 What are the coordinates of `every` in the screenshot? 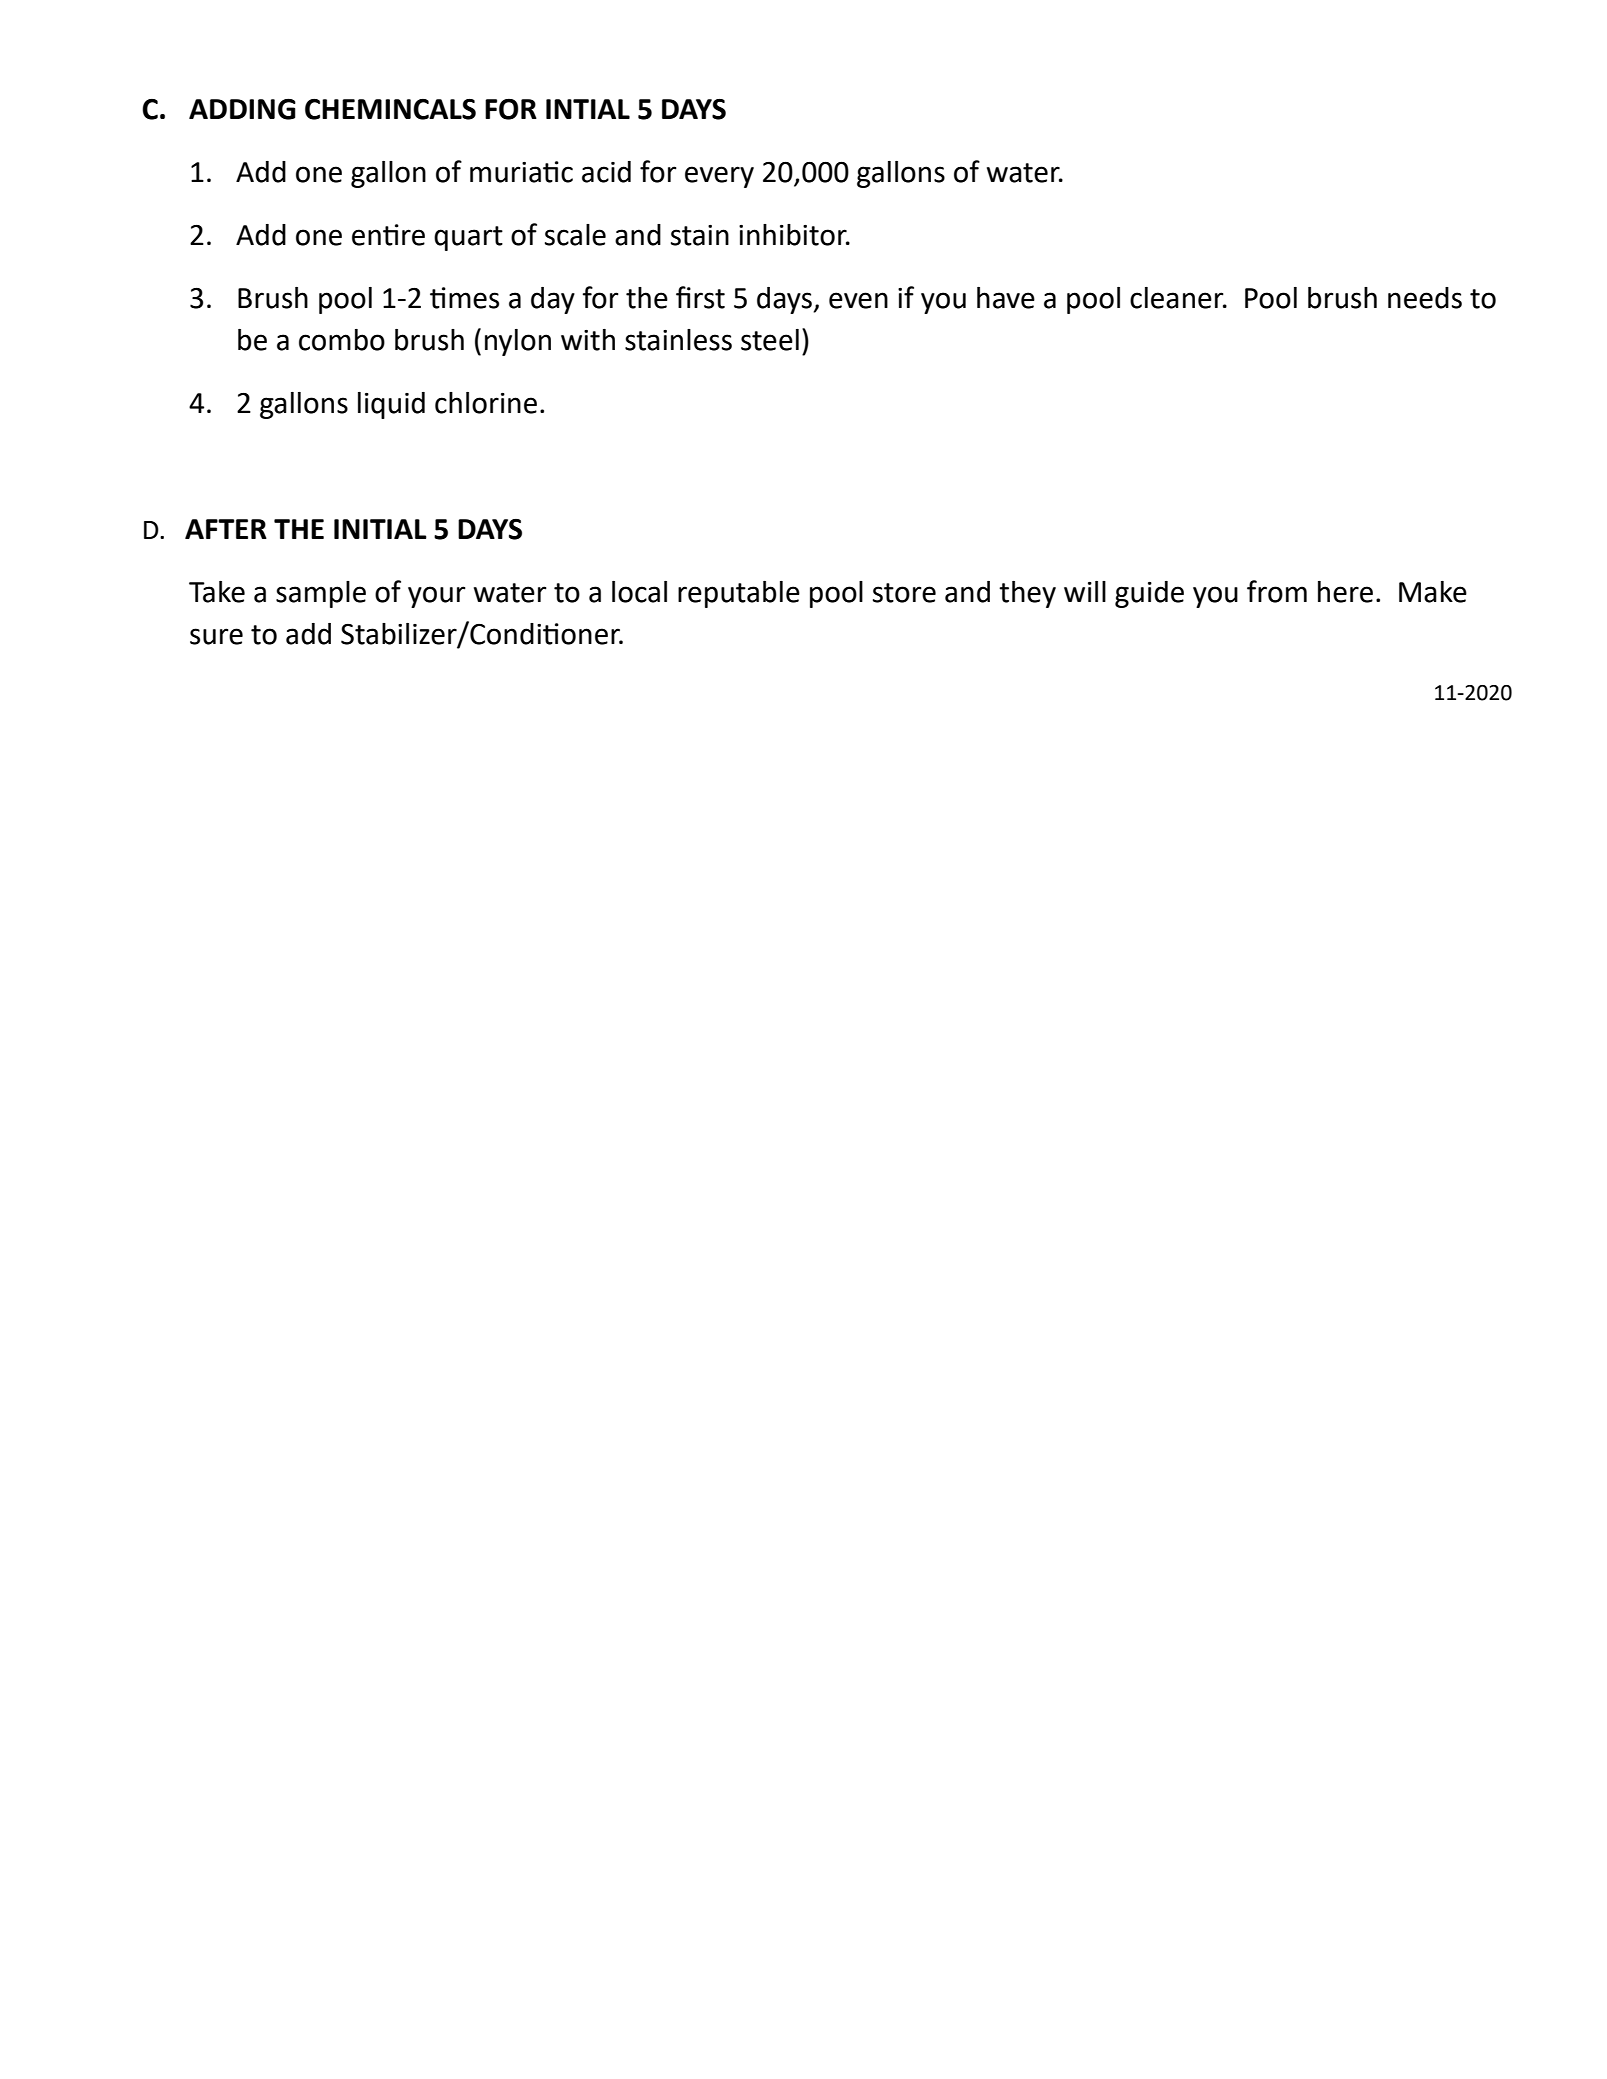 It's located at (719, 177).
